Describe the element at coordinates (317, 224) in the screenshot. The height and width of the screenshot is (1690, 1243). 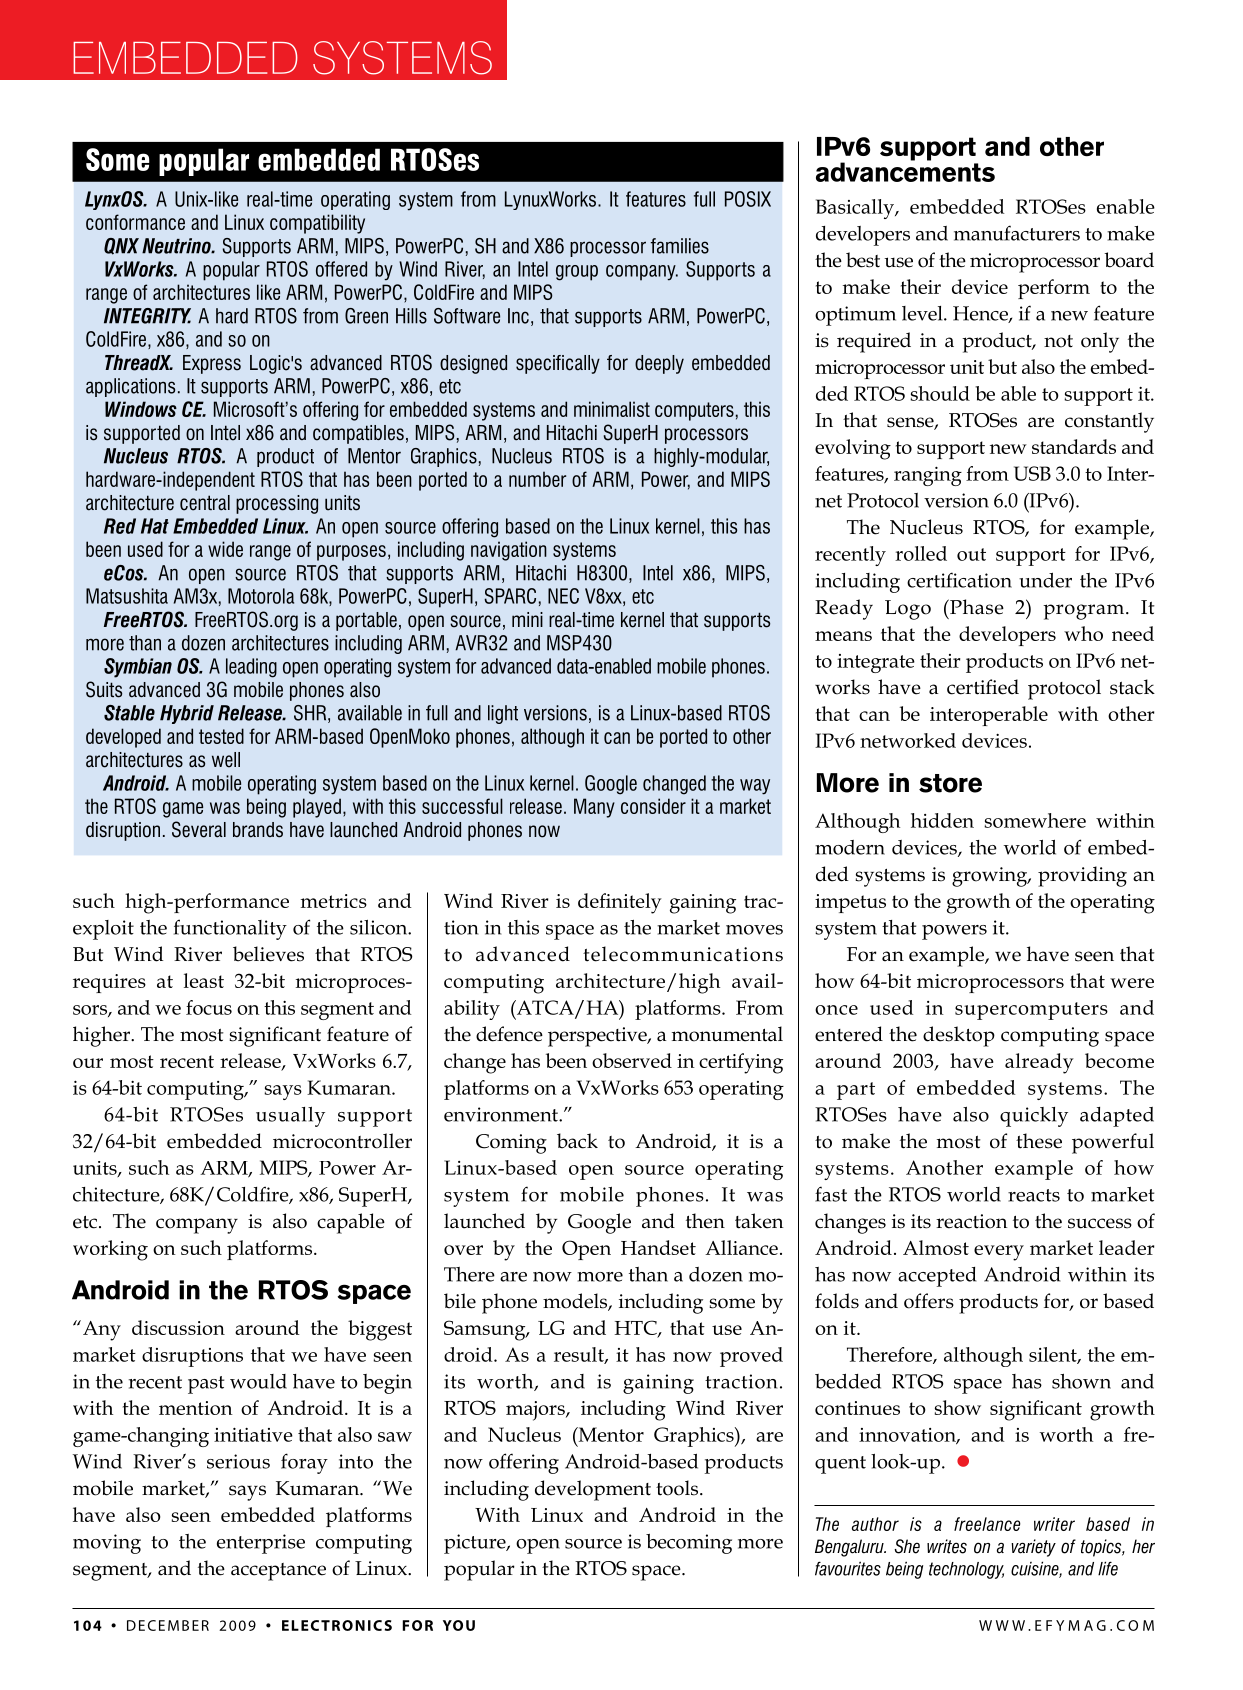
I see `compatibility` at that location.
